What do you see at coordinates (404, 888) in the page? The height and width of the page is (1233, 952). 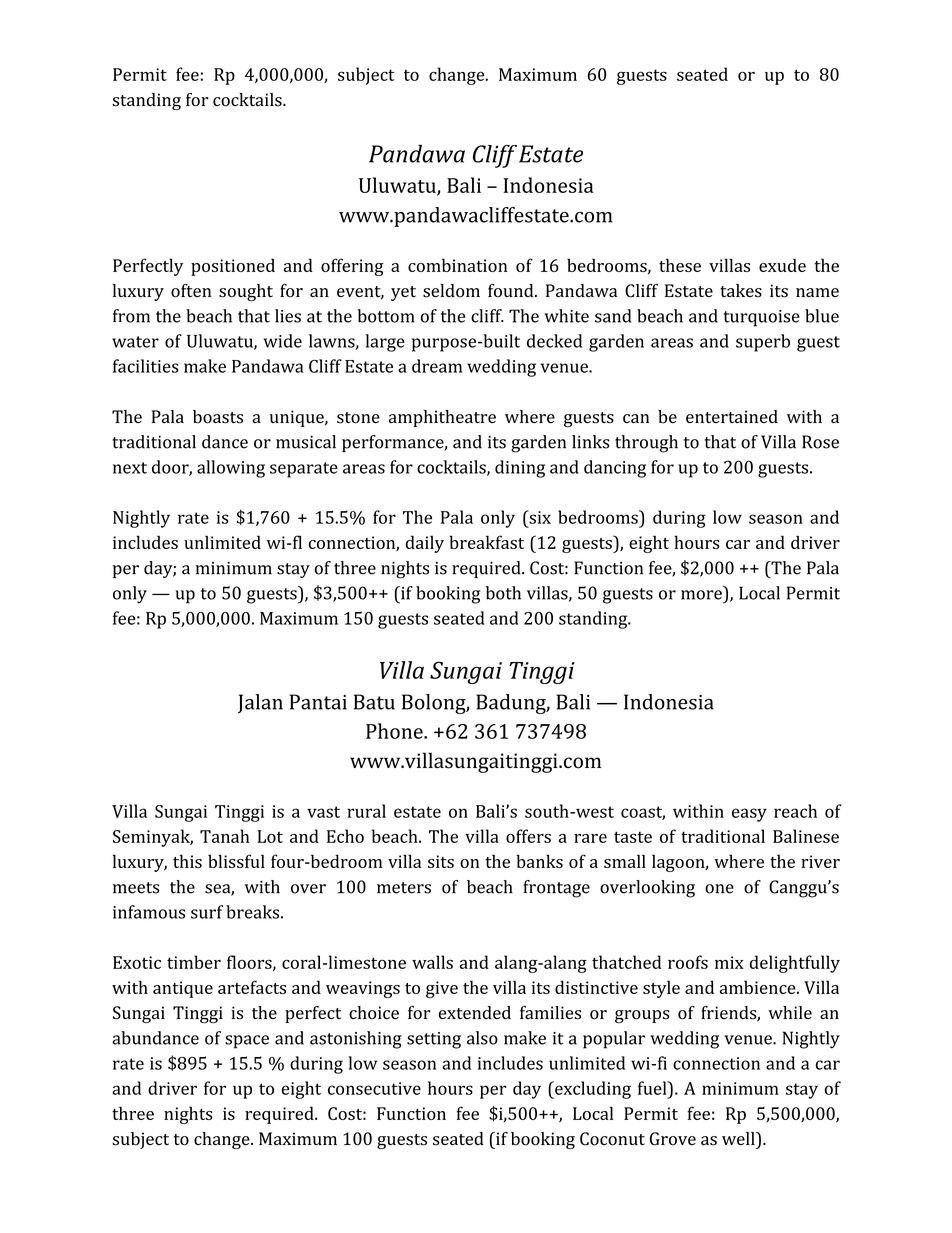 I see `meters` at bounding box center [404, 888].
